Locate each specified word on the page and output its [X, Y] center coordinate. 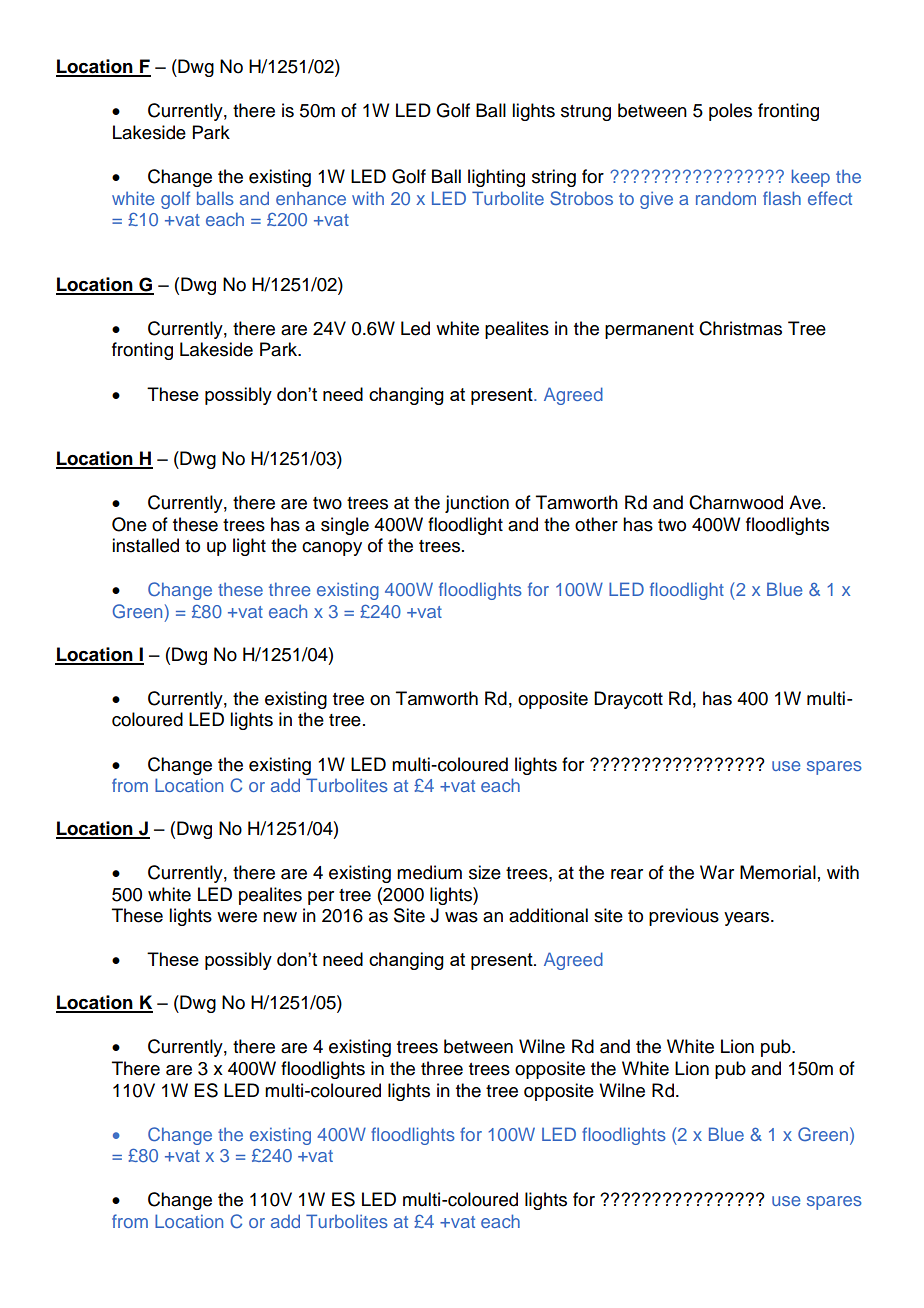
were [237, 917]
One [129, 524]
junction [477, 504]
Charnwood [736, 502]
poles [730, 112]
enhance [311, 198]
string [554, 178]
